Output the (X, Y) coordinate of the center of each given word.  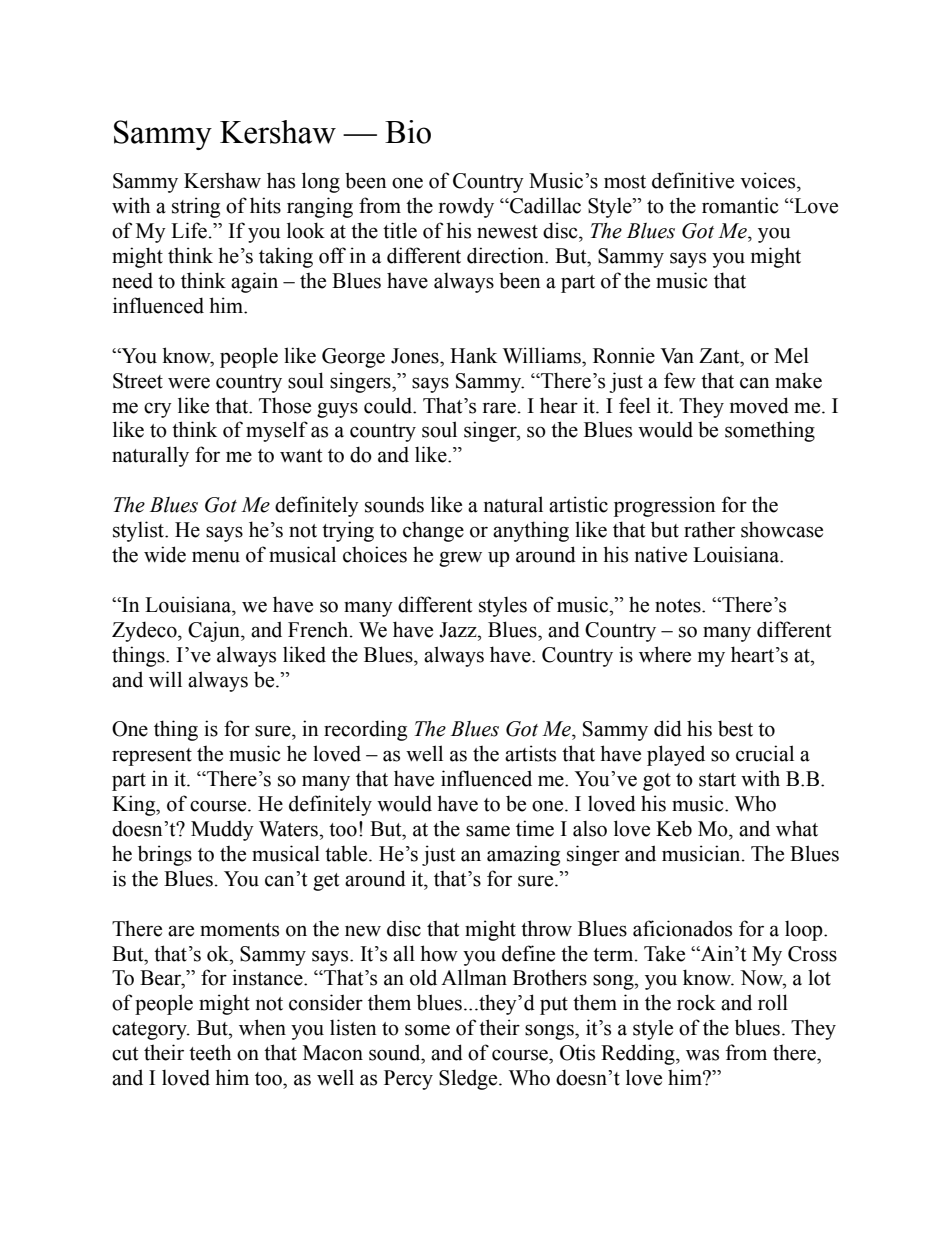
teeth (210, 1052)
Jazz (459, 630)
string (196, 207)
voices (769, 180)
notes (679, 606)
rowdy (466, 207)
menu (216, 557)
